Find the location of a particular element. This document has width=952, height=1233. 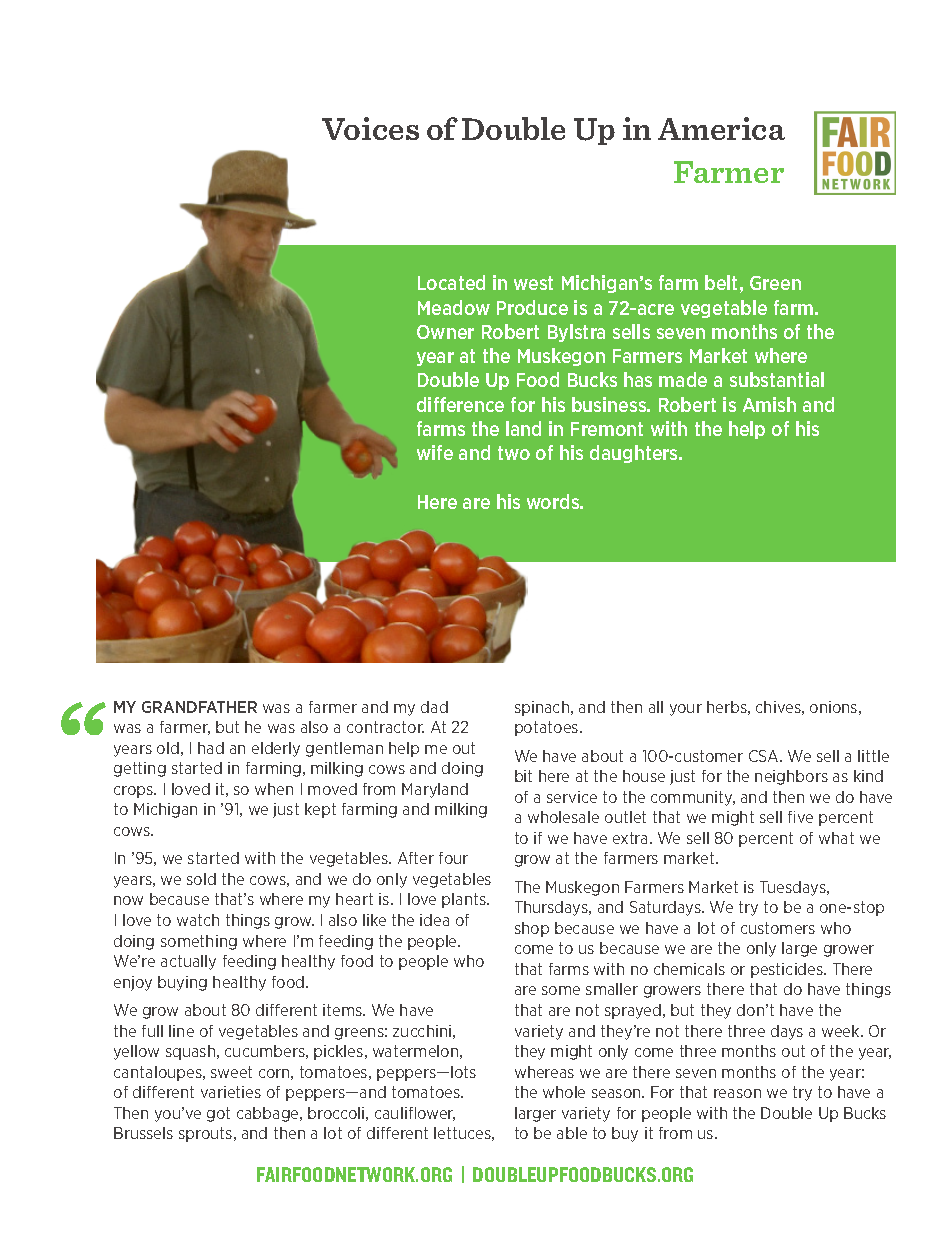

bit is located at coordinates (523, 776).
